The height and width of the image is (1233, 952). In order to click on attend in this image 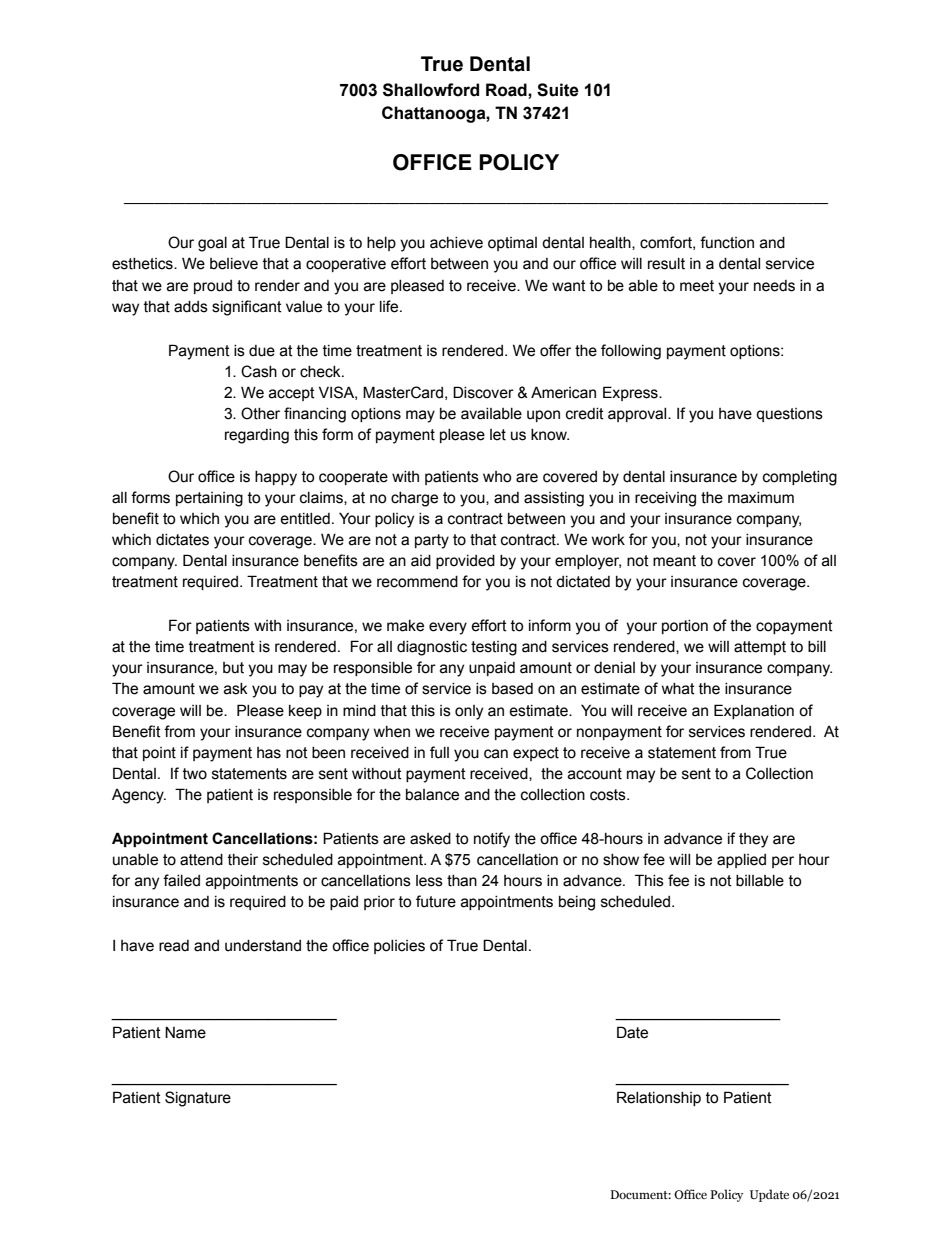, I will do `click(201, 860)`.
